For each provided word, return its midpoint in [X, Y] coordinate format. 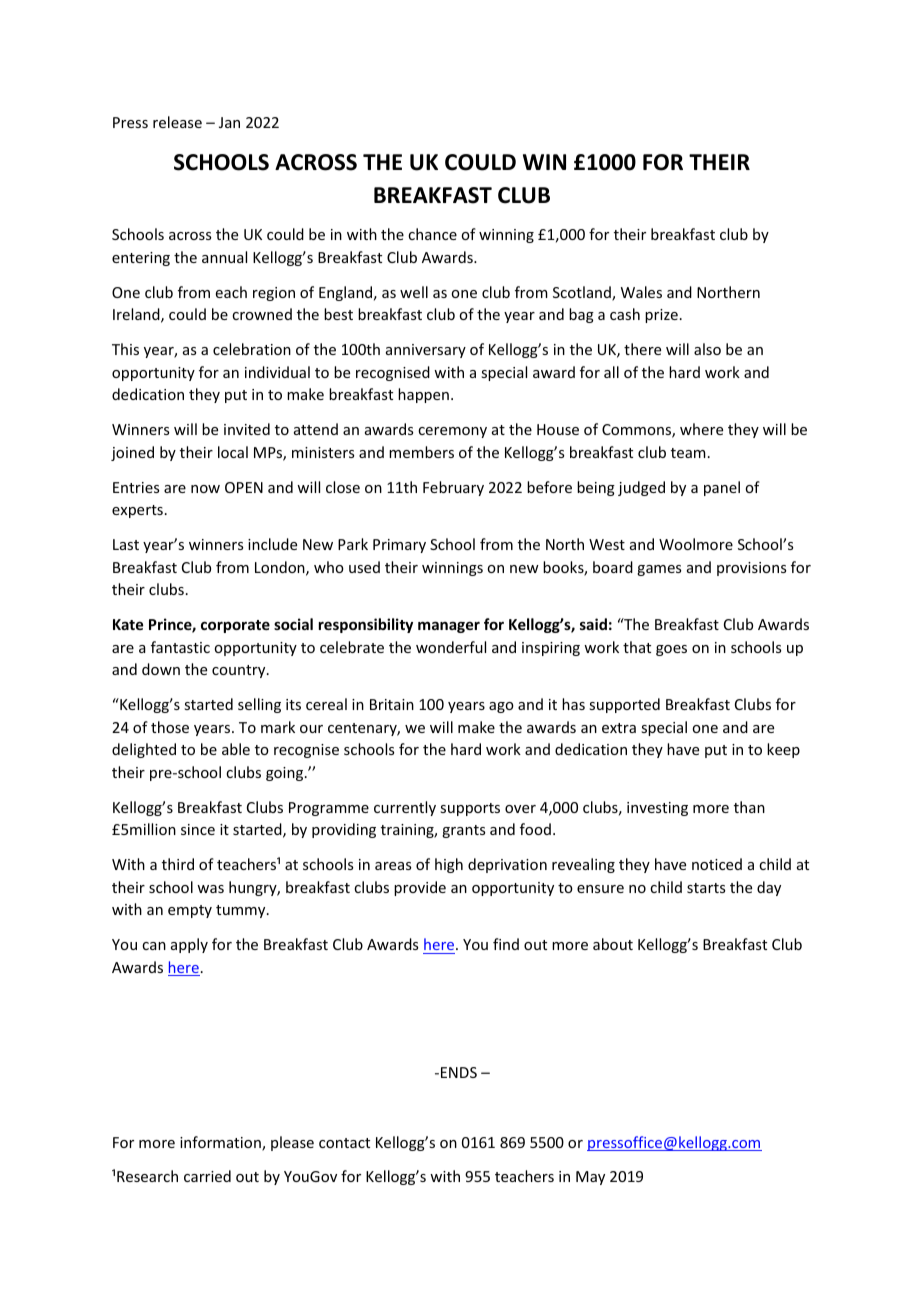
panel [722, 488]
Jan [229, 122]
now [205, 489]
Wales [641, 292]
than [749, 807]
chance [432, 234]
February [453, 488]
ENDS [459, 1072]
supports [470, 809]
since [198, 829]
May [590, 1178]
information [221, 1143]
